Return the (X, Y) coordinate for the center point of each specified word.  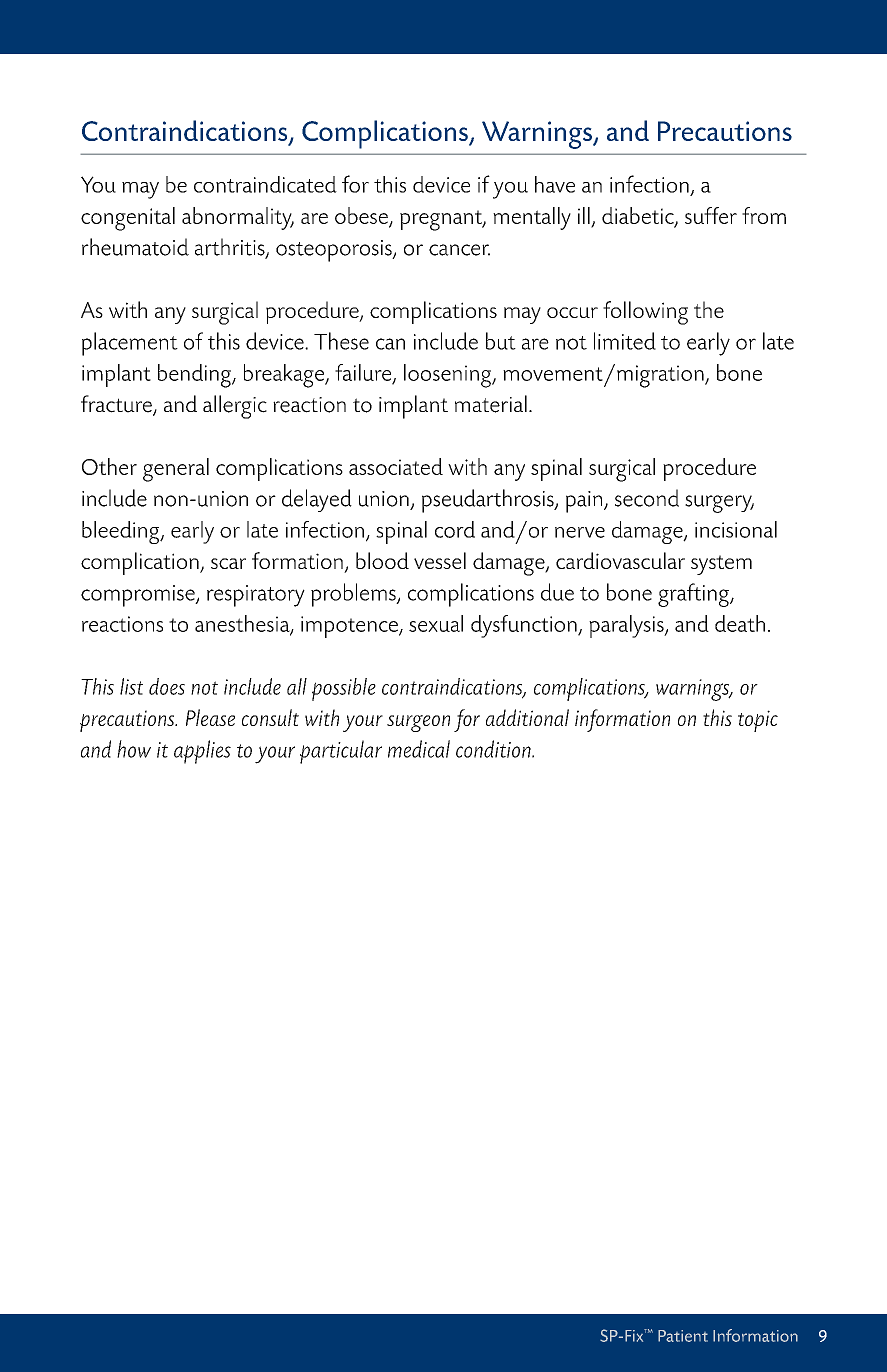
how (134, 749)
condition (494, 749)
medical (419, 749)
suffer (711, 215)
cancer (459, 250)
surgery (719, 504)
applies (202, 752)
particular (341, 752)
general (176, 470)
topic (758, 721)
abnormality (238, 218)
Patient (683, 1336)
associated (396, 466)
